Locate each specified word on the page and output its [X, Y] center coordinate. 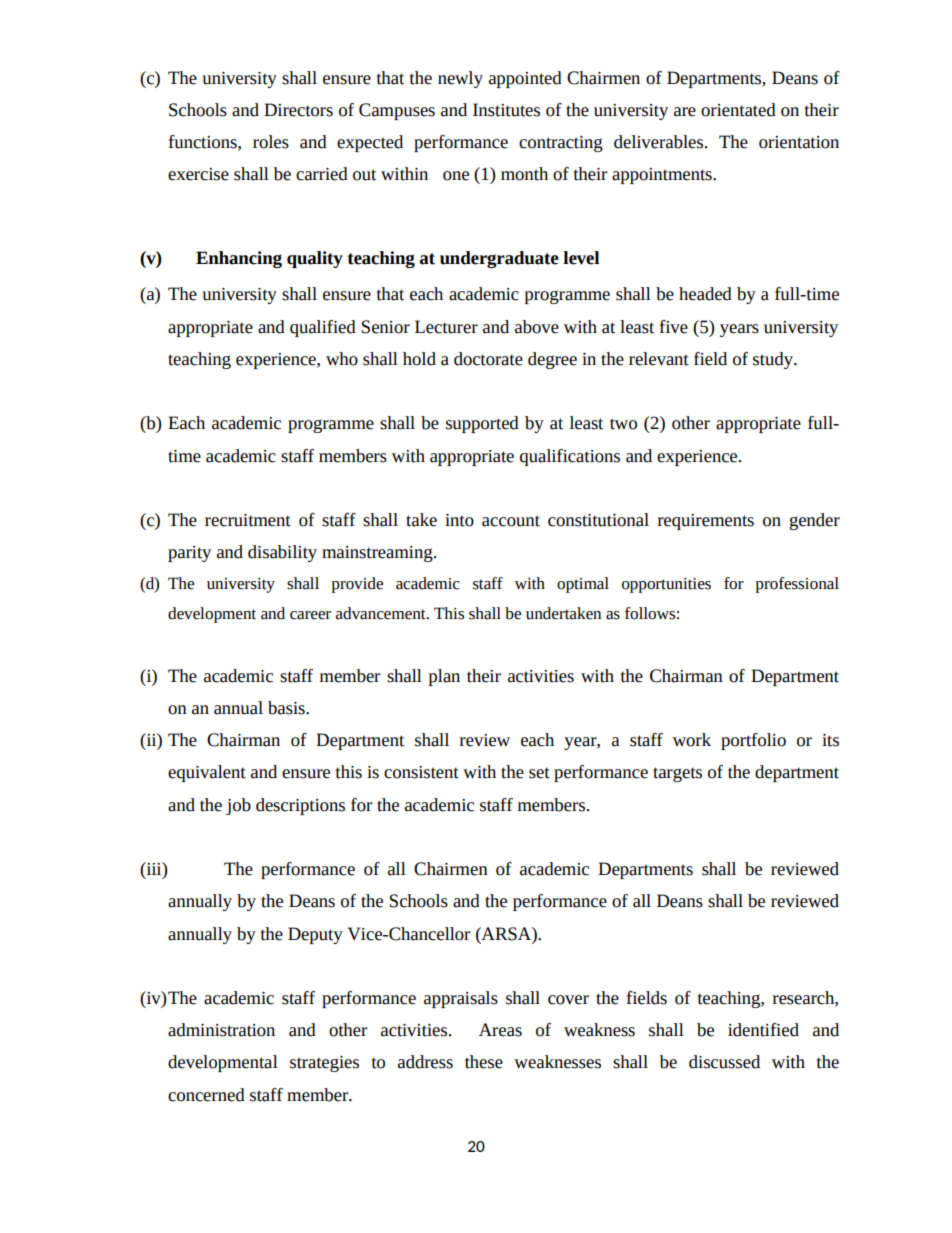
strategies [324, 1064]
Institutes [506, 110]
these [484, 1062]
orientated [738, 110]
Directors [298, 110]
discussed [724, 1062]
